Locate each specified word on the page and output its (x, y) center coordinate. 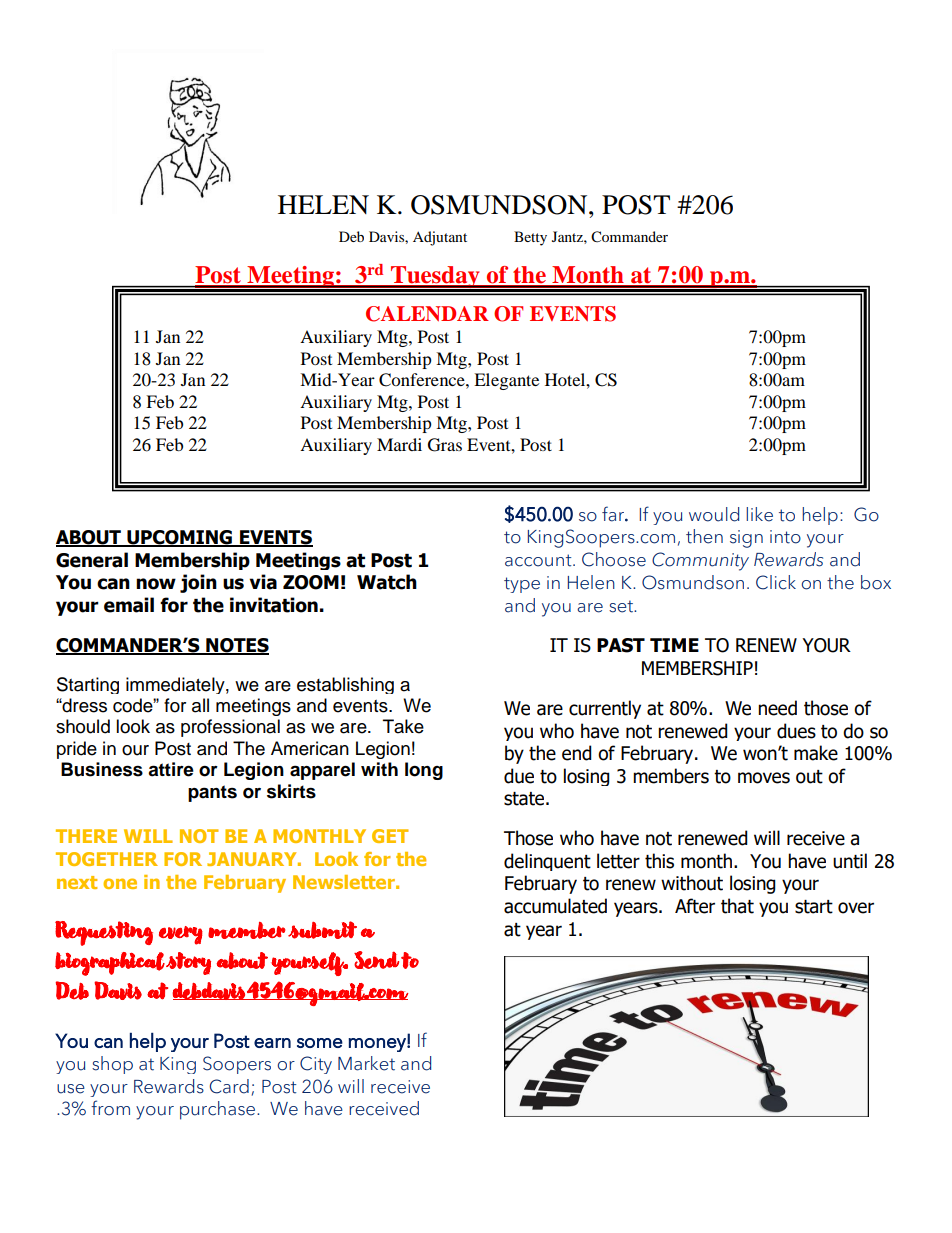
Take (403, 726)
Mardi (399, 444)
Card (229, 1086)
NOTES (236, 646)
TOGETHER (107, 859)
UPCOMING (180, 538)
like (759, 514)
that (737, 906)
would (714, 514)
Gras (445, 445)
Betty (530, 238)
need (777, 708)
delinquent (547, 862)
